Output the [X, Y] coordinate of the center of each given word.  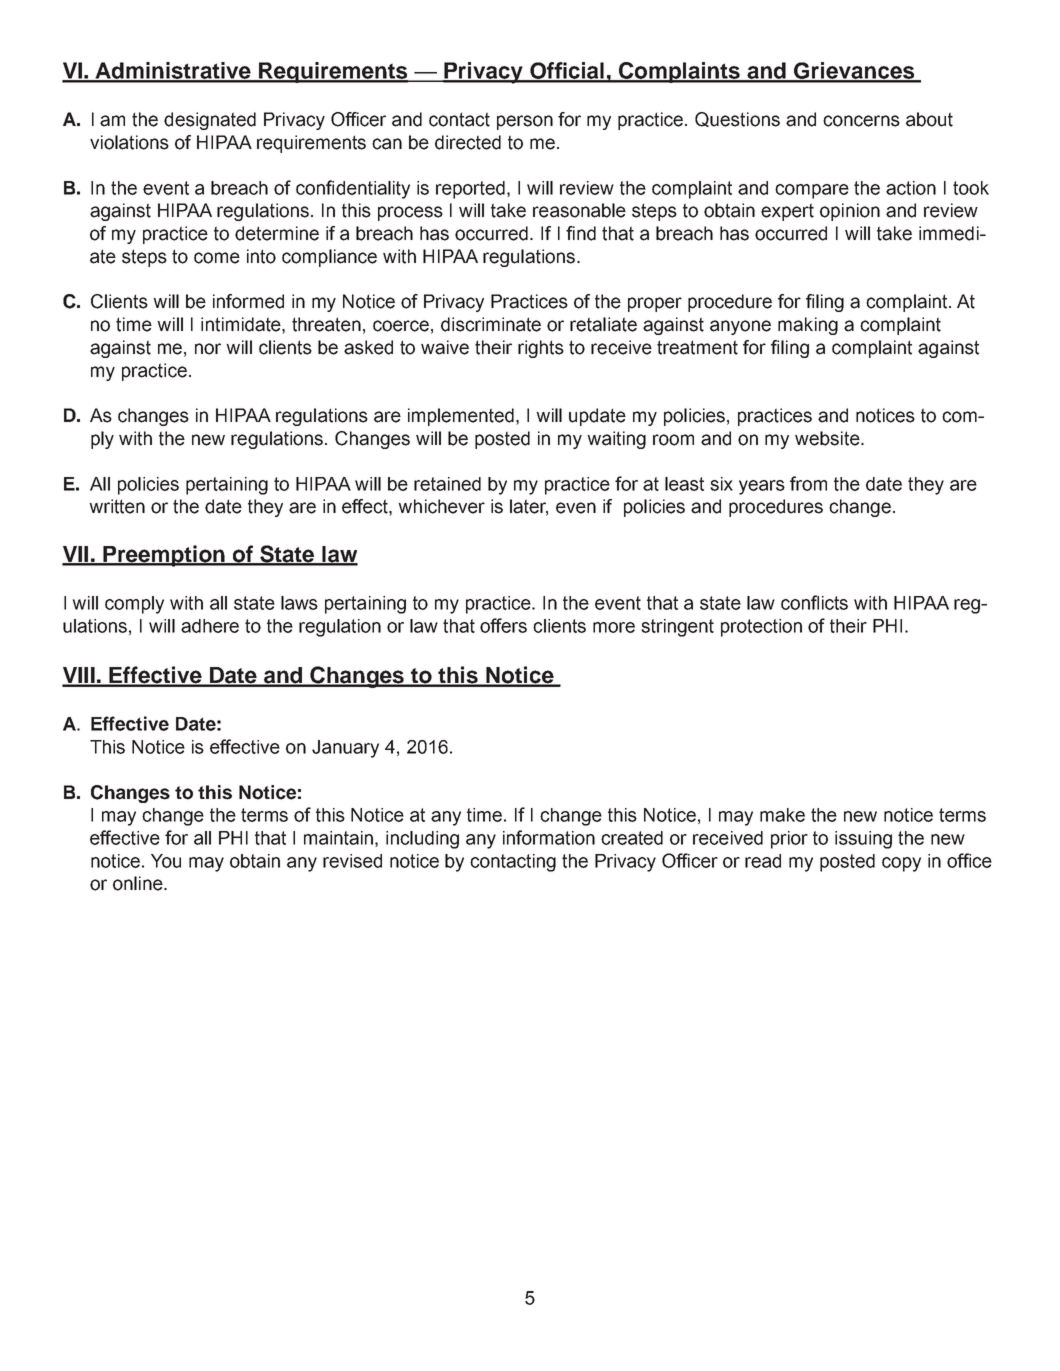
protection [761, 628]
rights [541, 349]
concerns [861, 121]
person [525, 122]
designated [210, 121]
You [166, 861]
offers [503, 625]
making [808, 326]
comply [134, 605]
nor [208, 349]
